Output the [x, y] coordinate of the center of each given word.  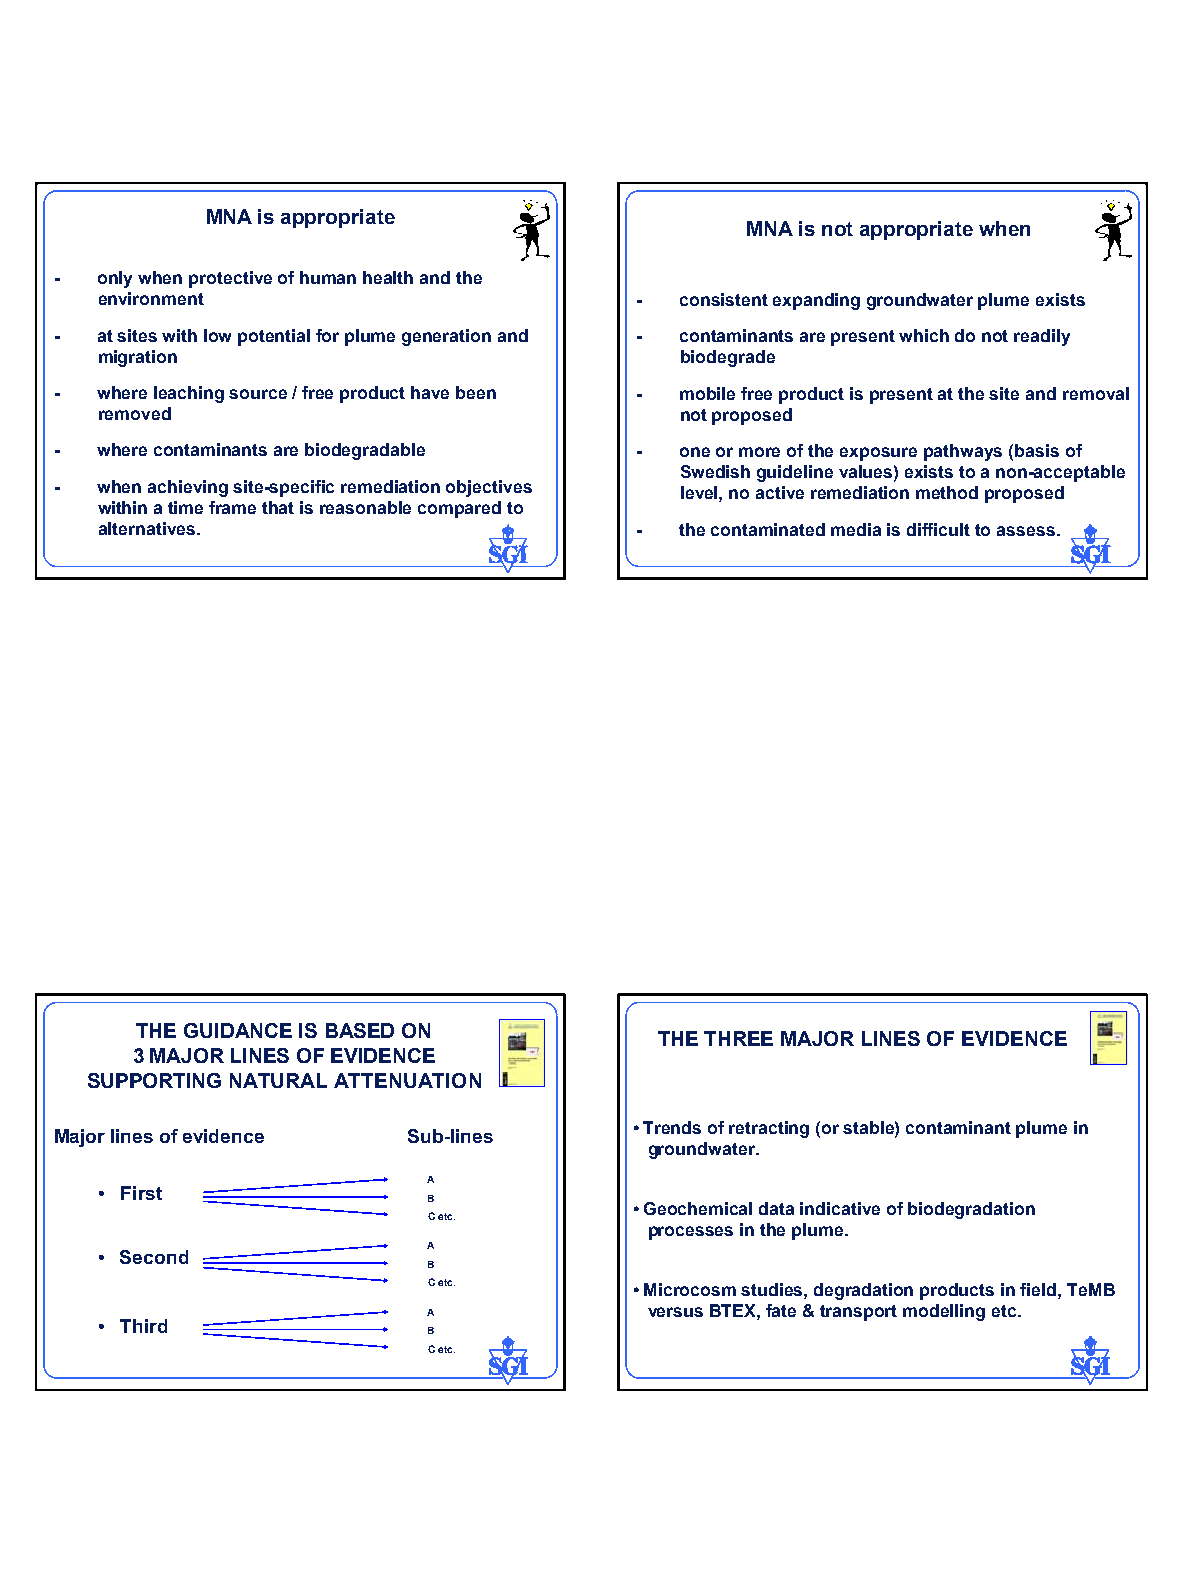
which [924, 335]
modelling [944, 1312]
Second [154, 1257]
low [217, 335]
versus [675, 1312]
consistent [724, 299]
